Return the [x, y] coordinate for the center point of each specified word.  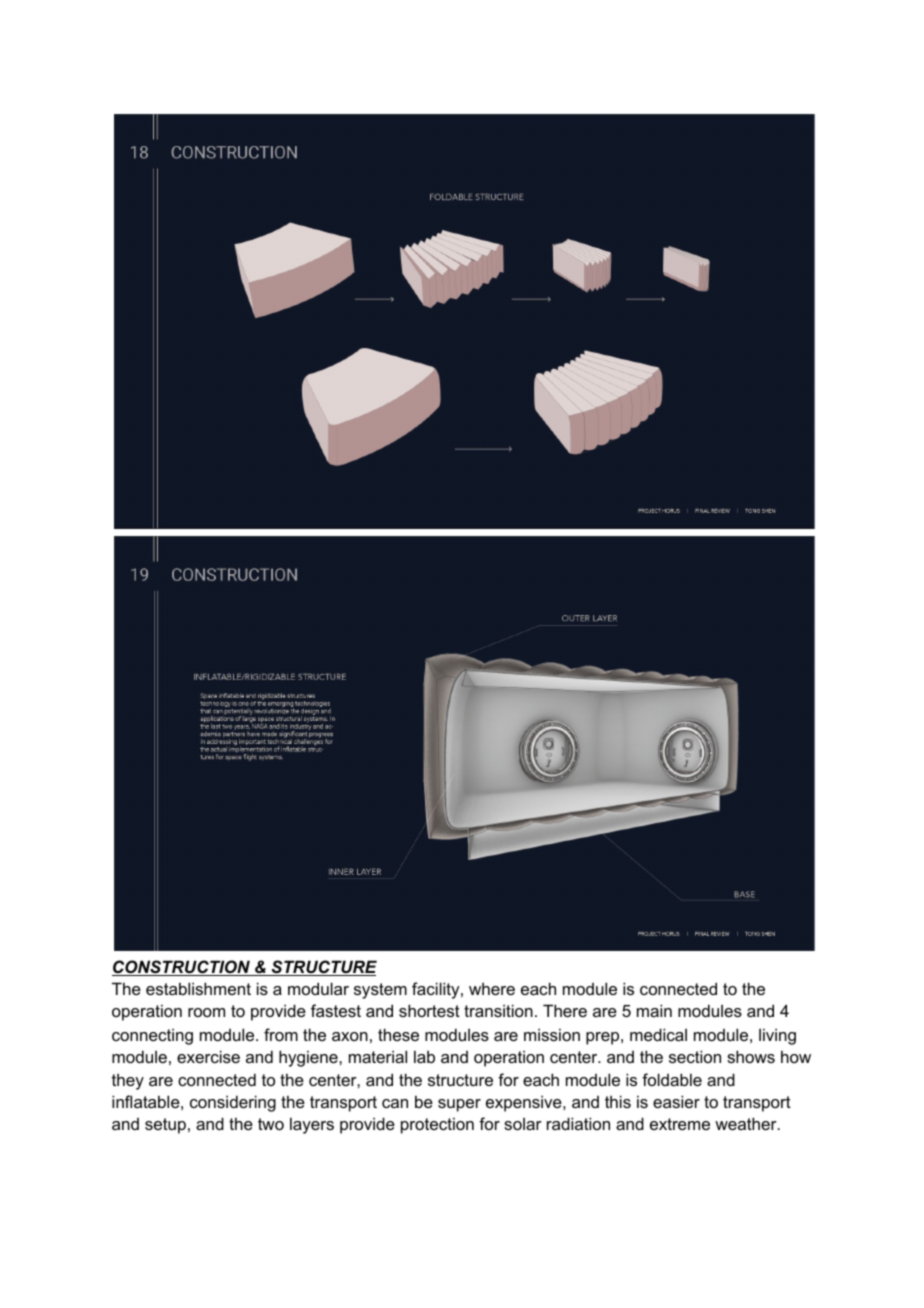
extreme [680, 1124]
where [492, 988]
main [654, 1010]
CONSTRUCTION [182, 968]
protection [437, 1125]
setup [165, 1126]
